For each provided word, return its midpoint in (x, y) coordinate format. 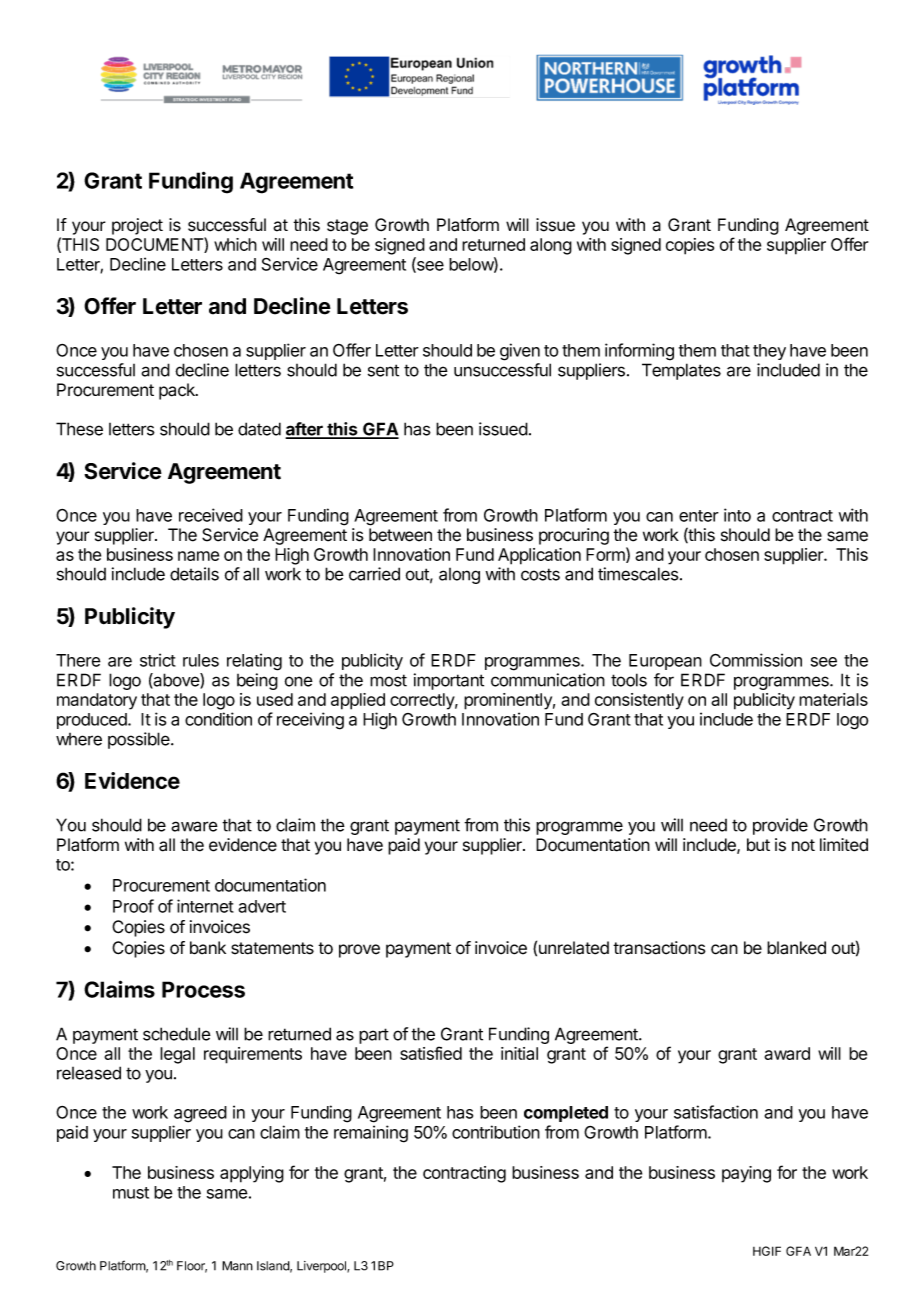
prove (359, 951)
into (737, 515)
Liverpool (322, 1267)
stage (347, 227)
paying (746, 1174)
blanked (796, 948)
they (769, 352)
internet (205, 906)
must (131, 1193)
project (137, 226)
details (194, 574)
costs (540, 574)
